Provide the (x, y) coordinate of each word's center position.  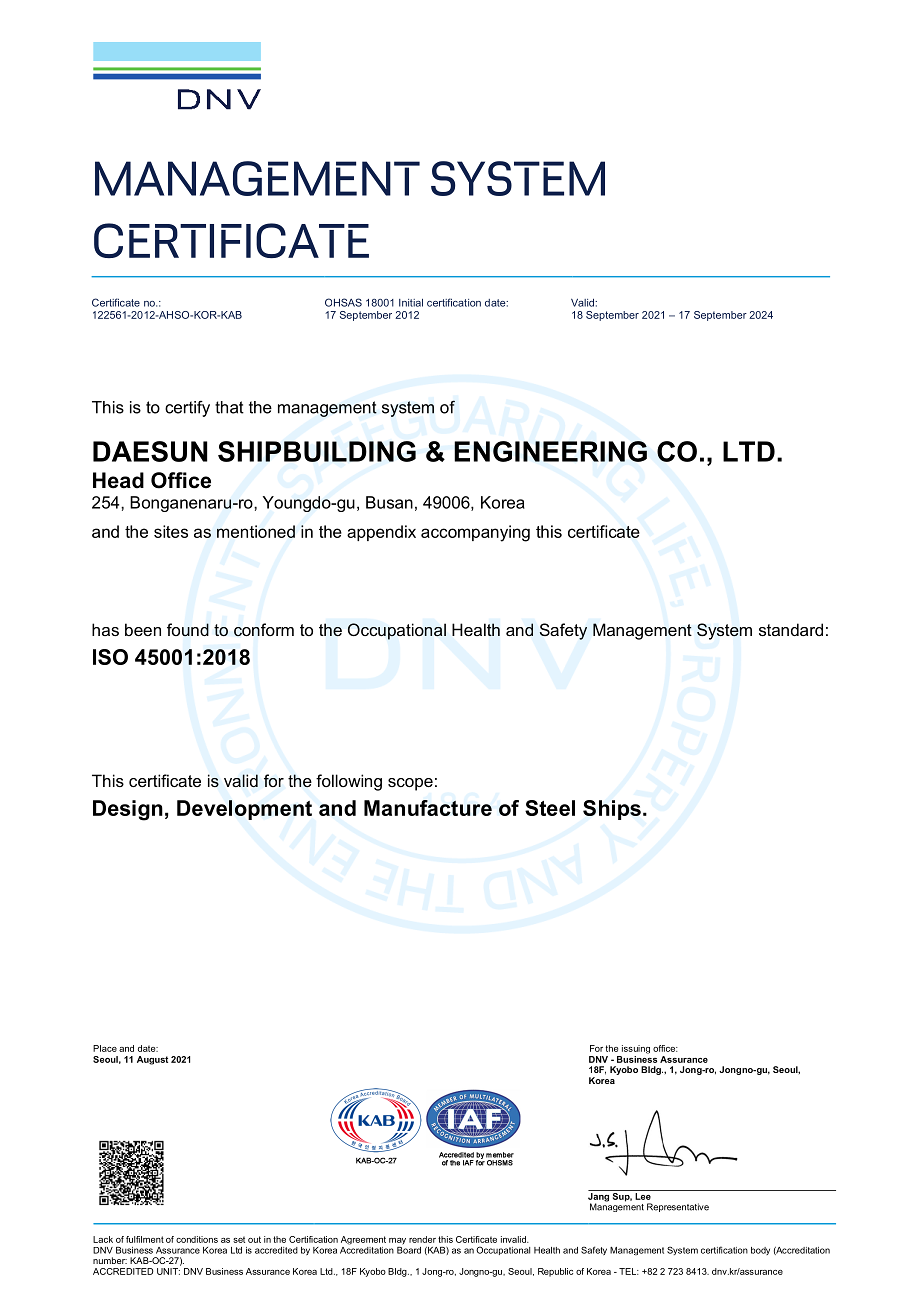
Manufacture (428, 808)
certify (187, 409)
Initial (411, 303)
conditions (197, 1239)
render (422, 1239)
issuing (636, 1049)
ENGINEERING (550, 451)
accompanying (475, 533)
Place (105, 1048)
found (188, 630)
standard (791, 629)
